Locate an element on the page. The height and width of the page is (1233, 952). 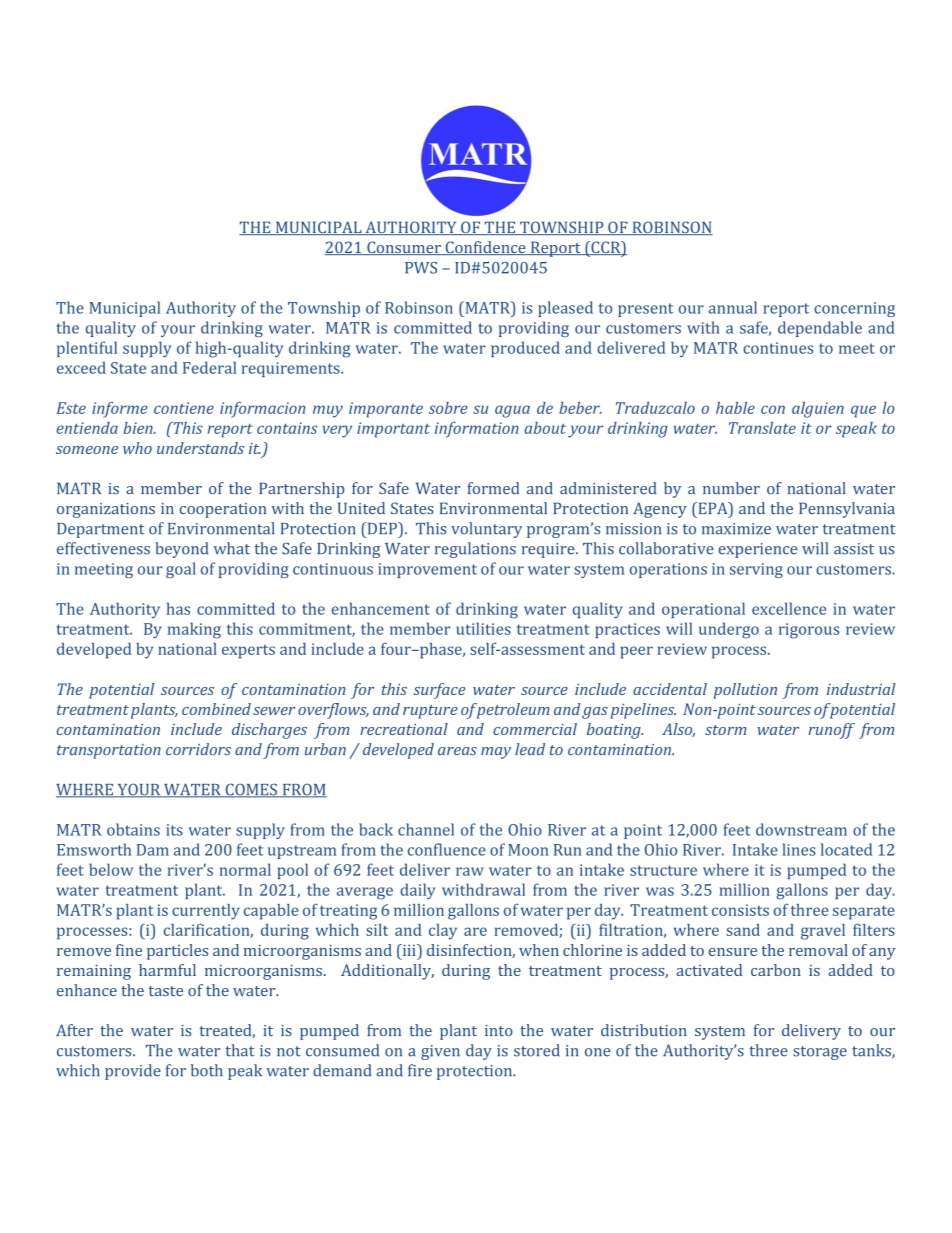
given is located at coordinates (440, 1052).
